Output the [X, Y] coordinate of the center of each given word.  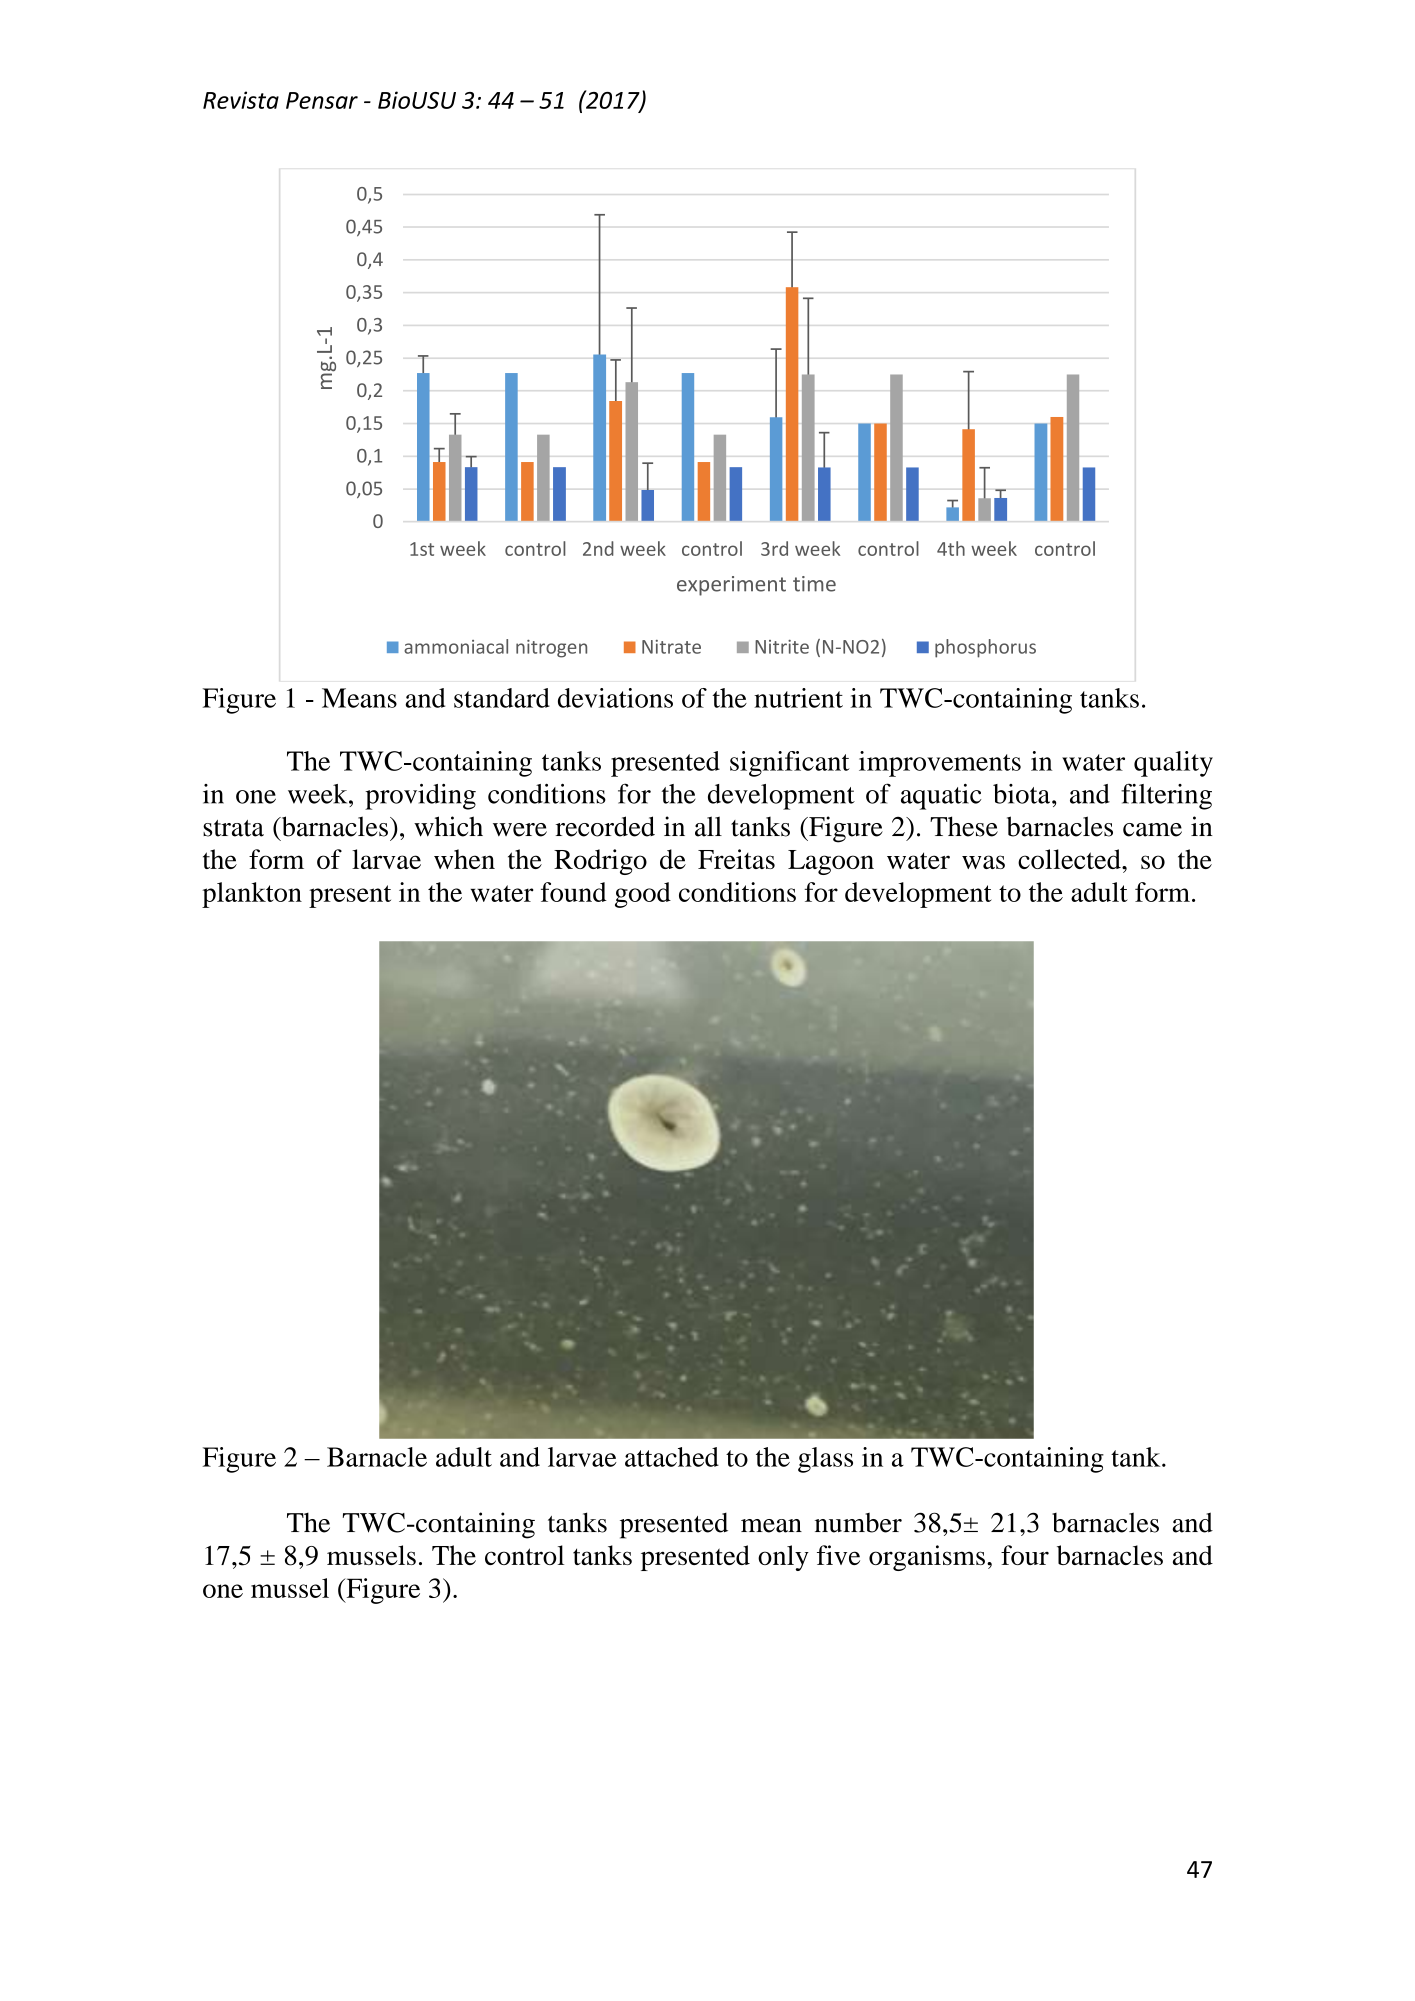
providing [420, 796]
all [708, 826]
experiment [731, 586]
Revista [241, 100]
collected [1070, 859]
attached [672, 1457]
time [814, 584]
